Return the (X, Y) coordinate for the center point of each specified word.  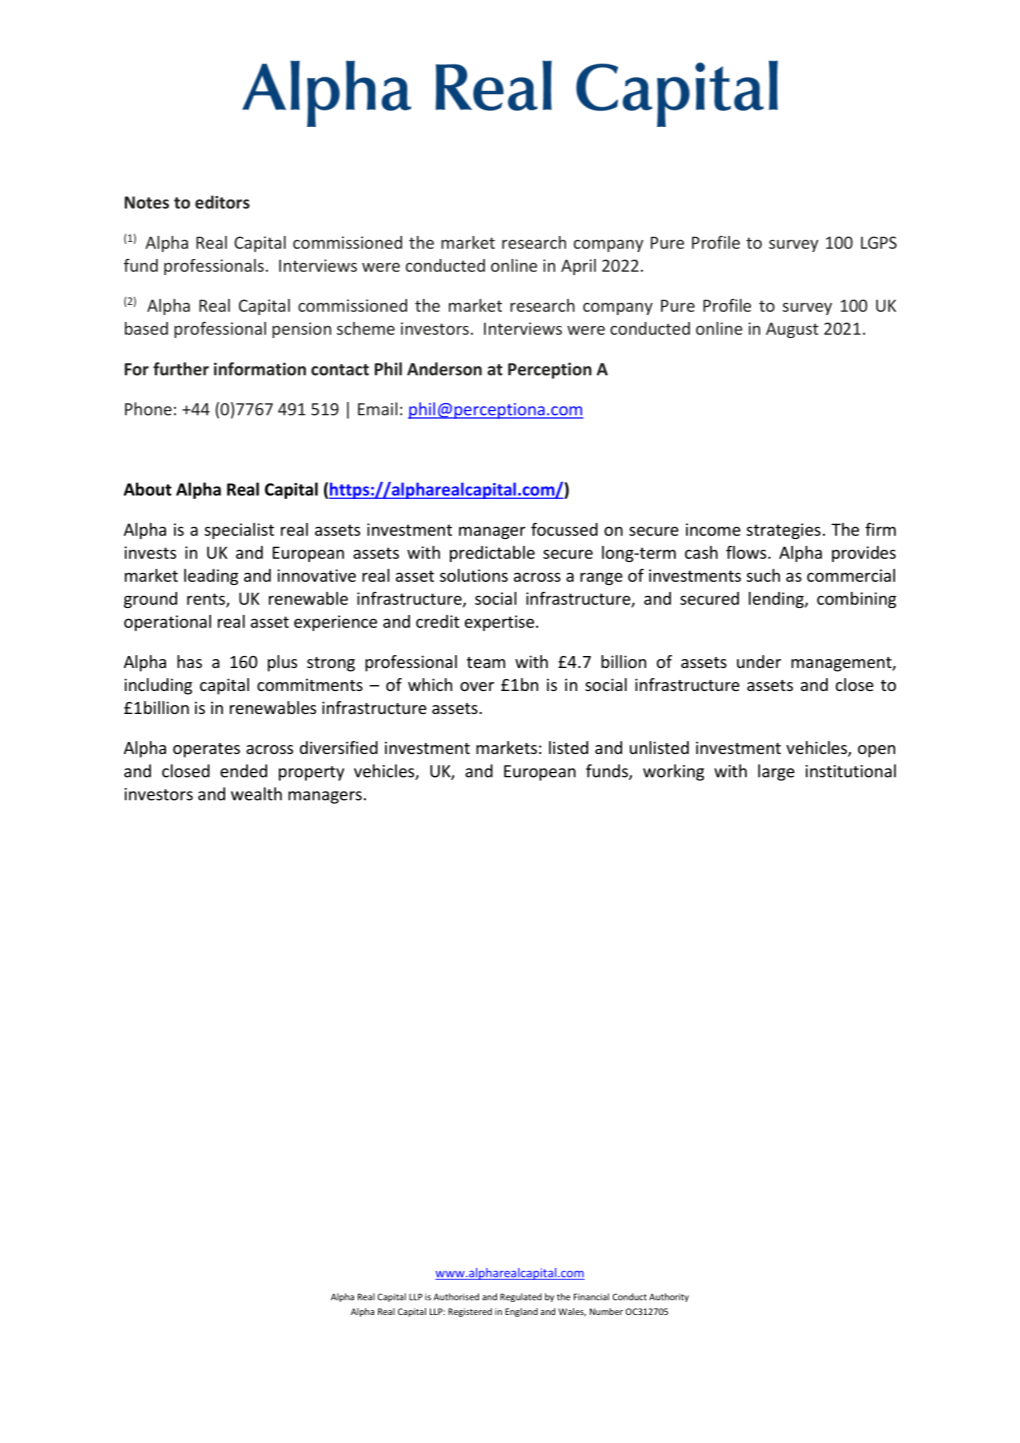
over (477, 686)
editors (222, 202)
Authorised (456, 1297)
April (578, 267)
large (776, 772)
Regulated (521, 1297)
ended (243, 771)
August (792, 330)
